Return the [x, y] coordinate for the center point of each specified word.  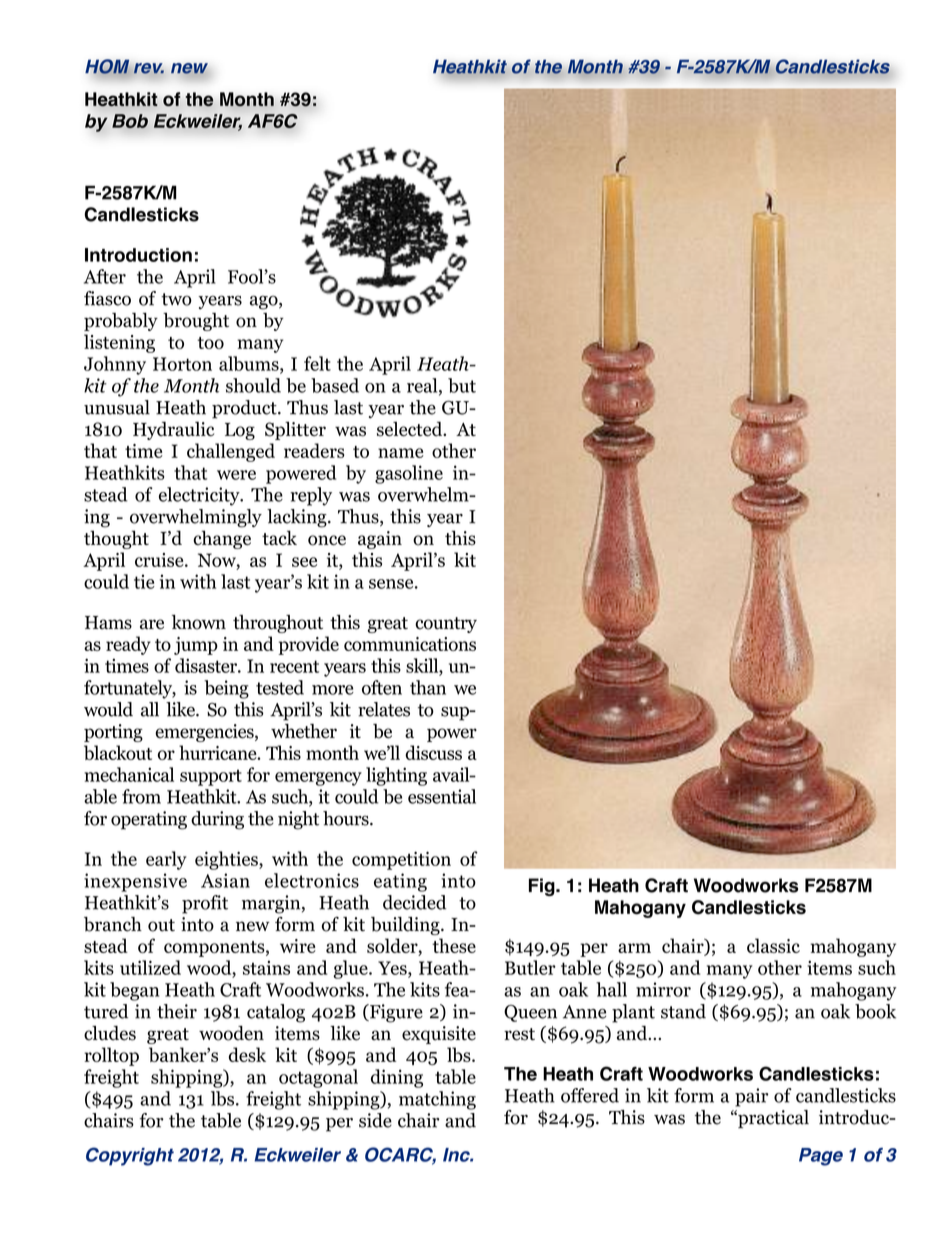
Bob [130, 121]
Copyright [130, 1156]
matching [437, 1100]
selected [411, 429]
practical [772, 1119]
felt [317, 363]
